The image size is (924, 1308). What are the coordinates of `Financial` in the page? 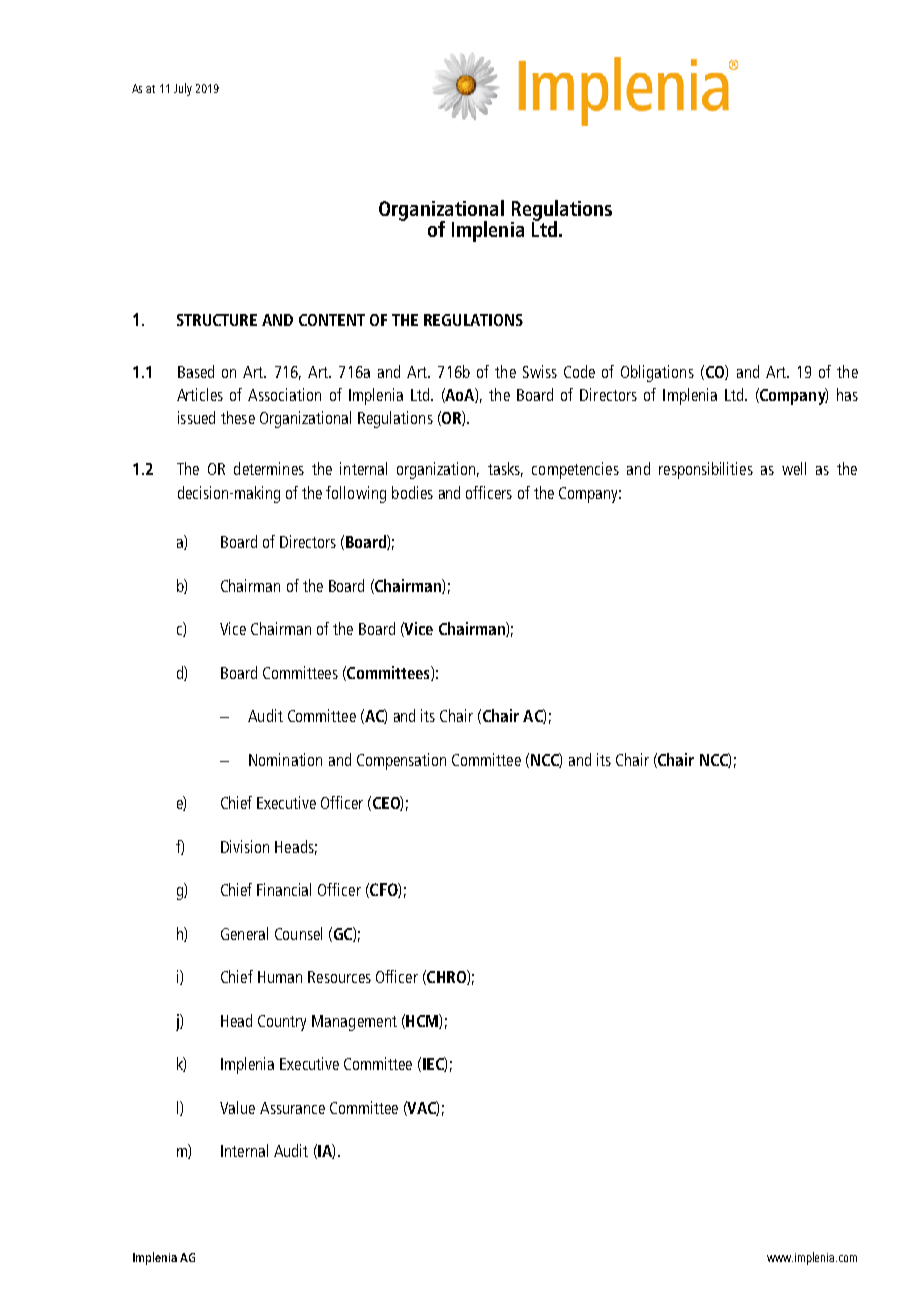 It's located at (284, 889).
